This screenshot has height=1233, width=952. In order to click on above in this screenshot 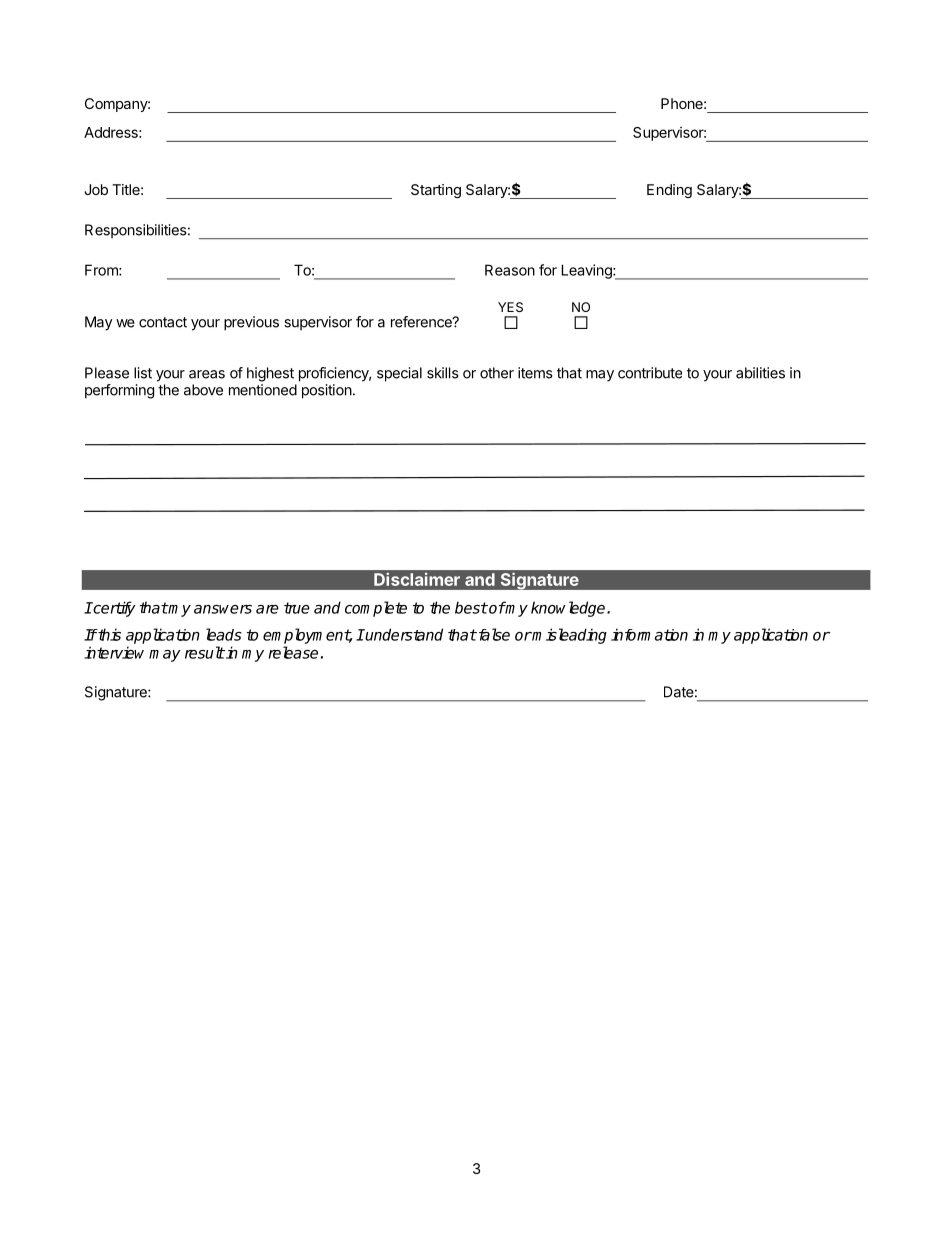, I will do `click(203, 390)`.
